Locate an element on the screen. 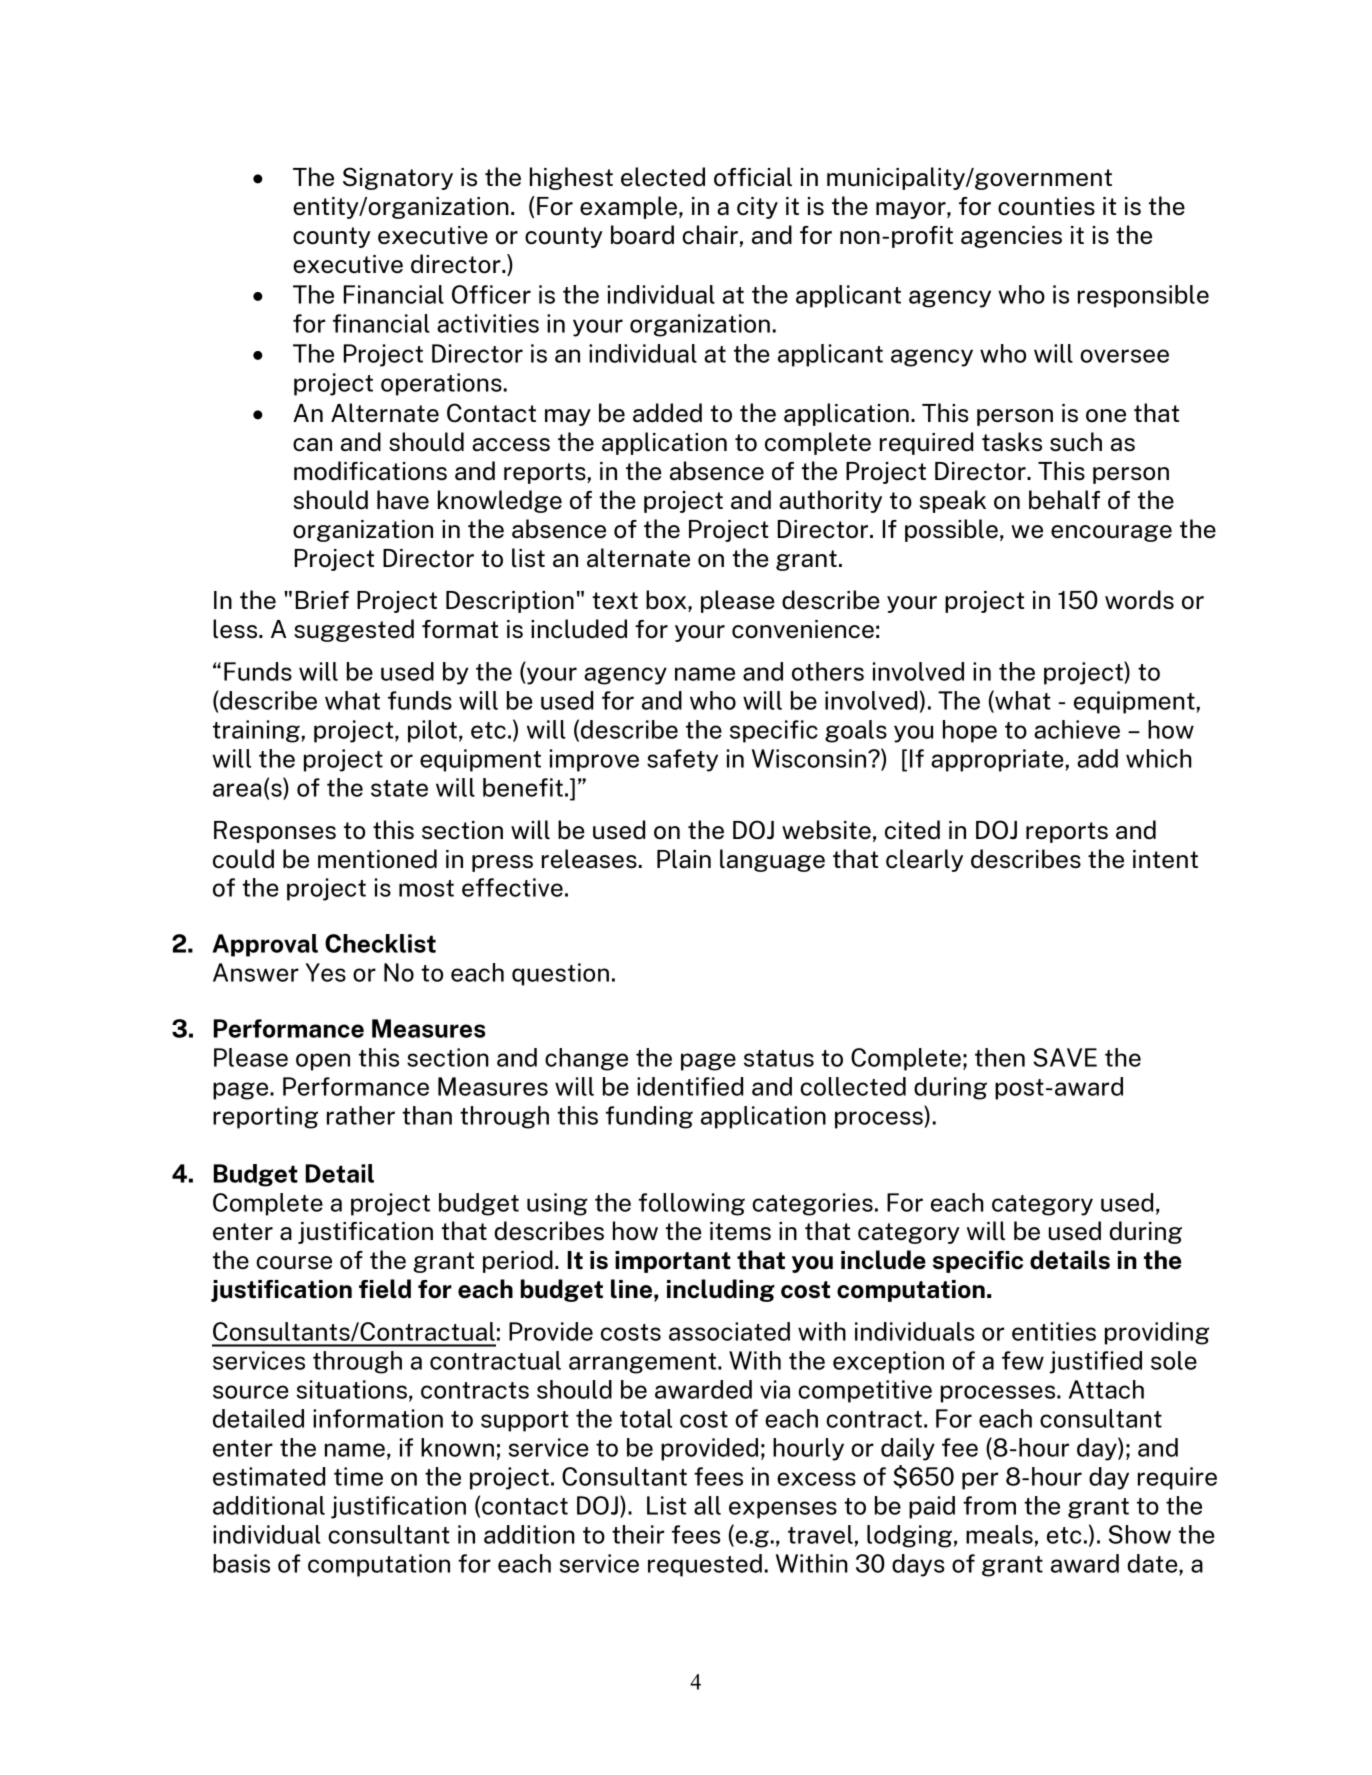 Image resolution: width=1372 pixels, height=1775 pixels. convenience is located at coordinates (803, 629).
